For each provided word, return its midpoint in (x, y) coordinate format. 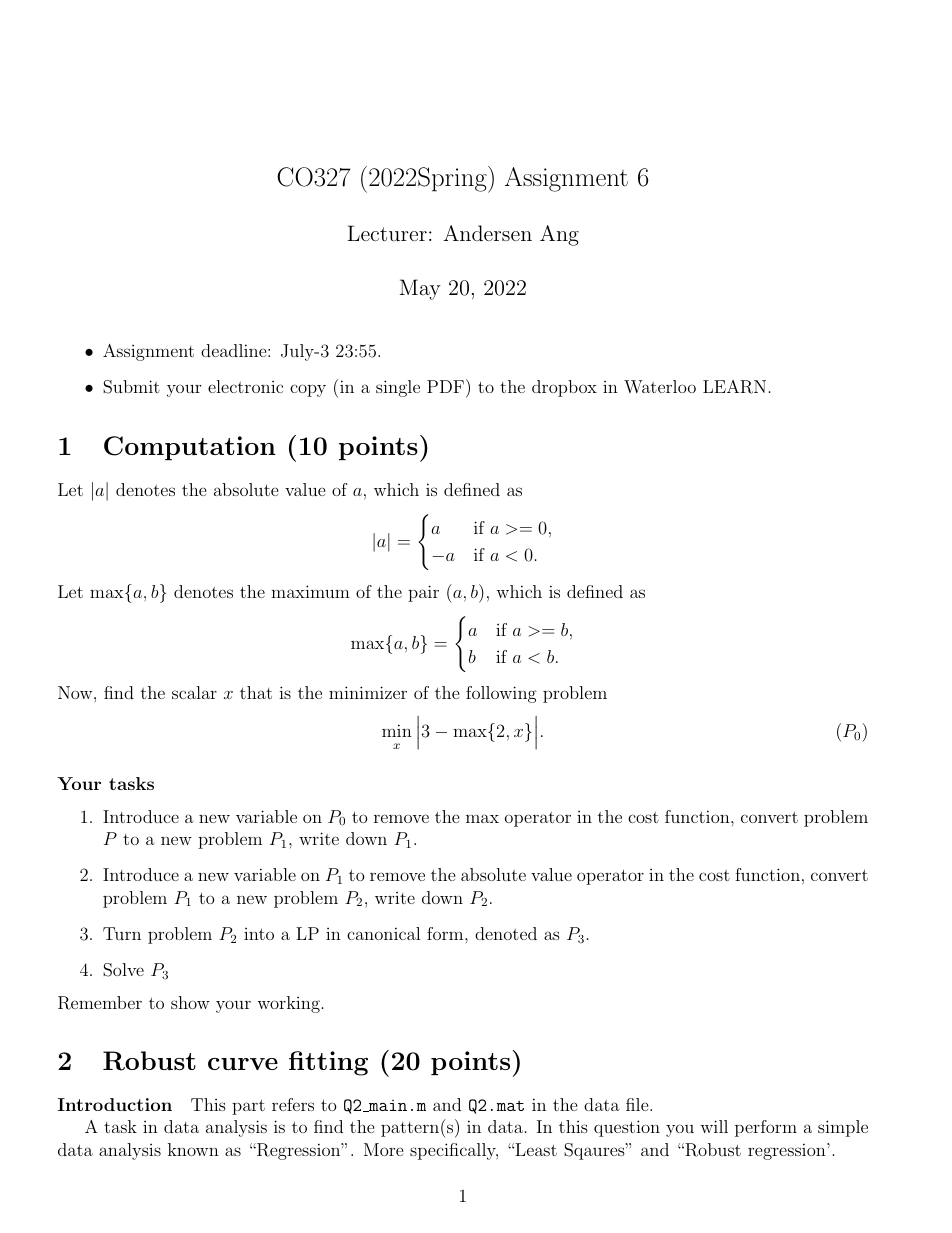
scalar (194, 692)
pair (423, 593)
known (193, 1149)
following (501, 694)
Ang (559, 235)
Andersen (487, 233)
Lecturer (387, 233)
